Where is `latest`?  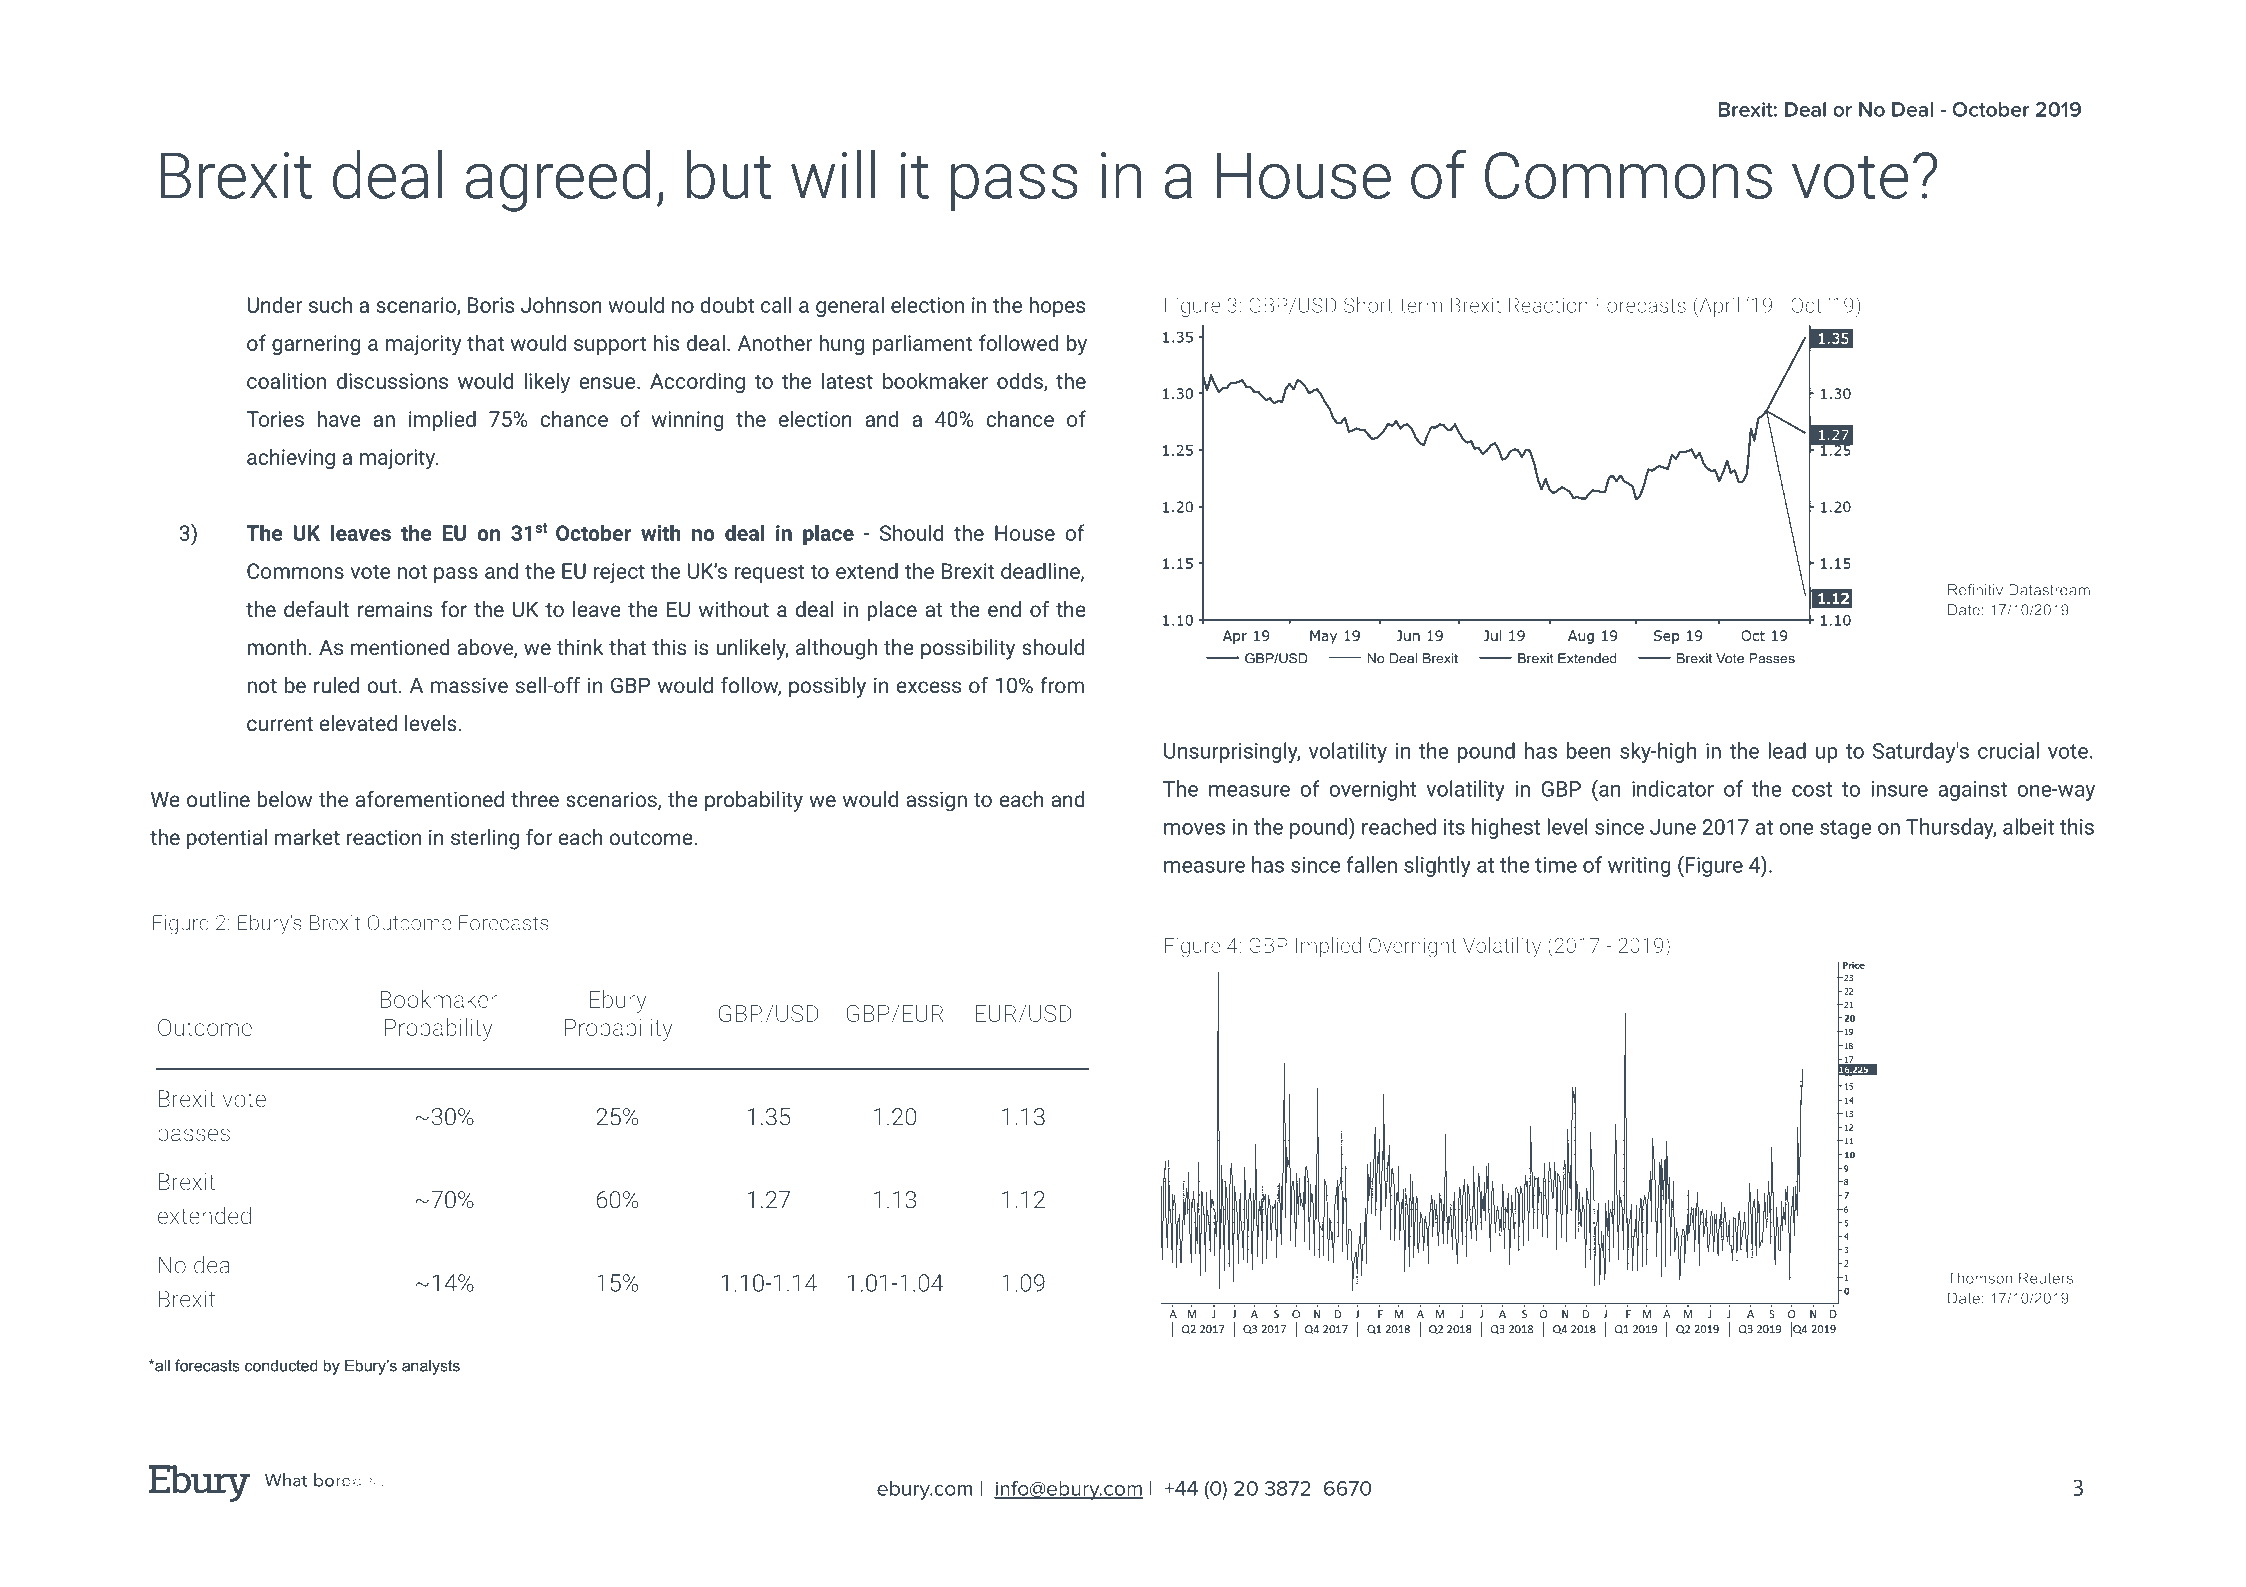 latest is located at coordinates (847, 380).
